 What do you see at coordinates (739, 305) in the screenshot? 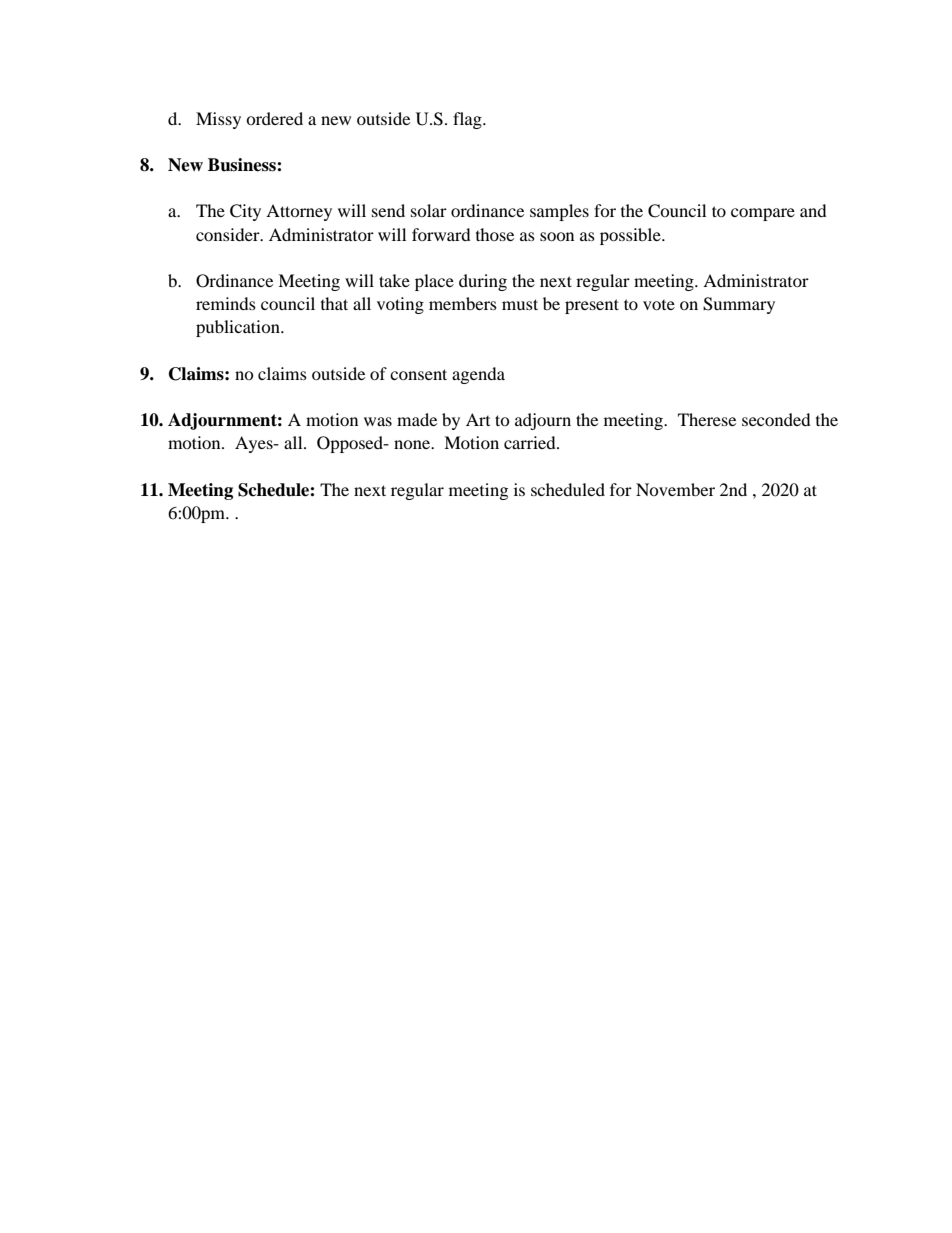
I see `Summary` at bounding box center [739, 305].
